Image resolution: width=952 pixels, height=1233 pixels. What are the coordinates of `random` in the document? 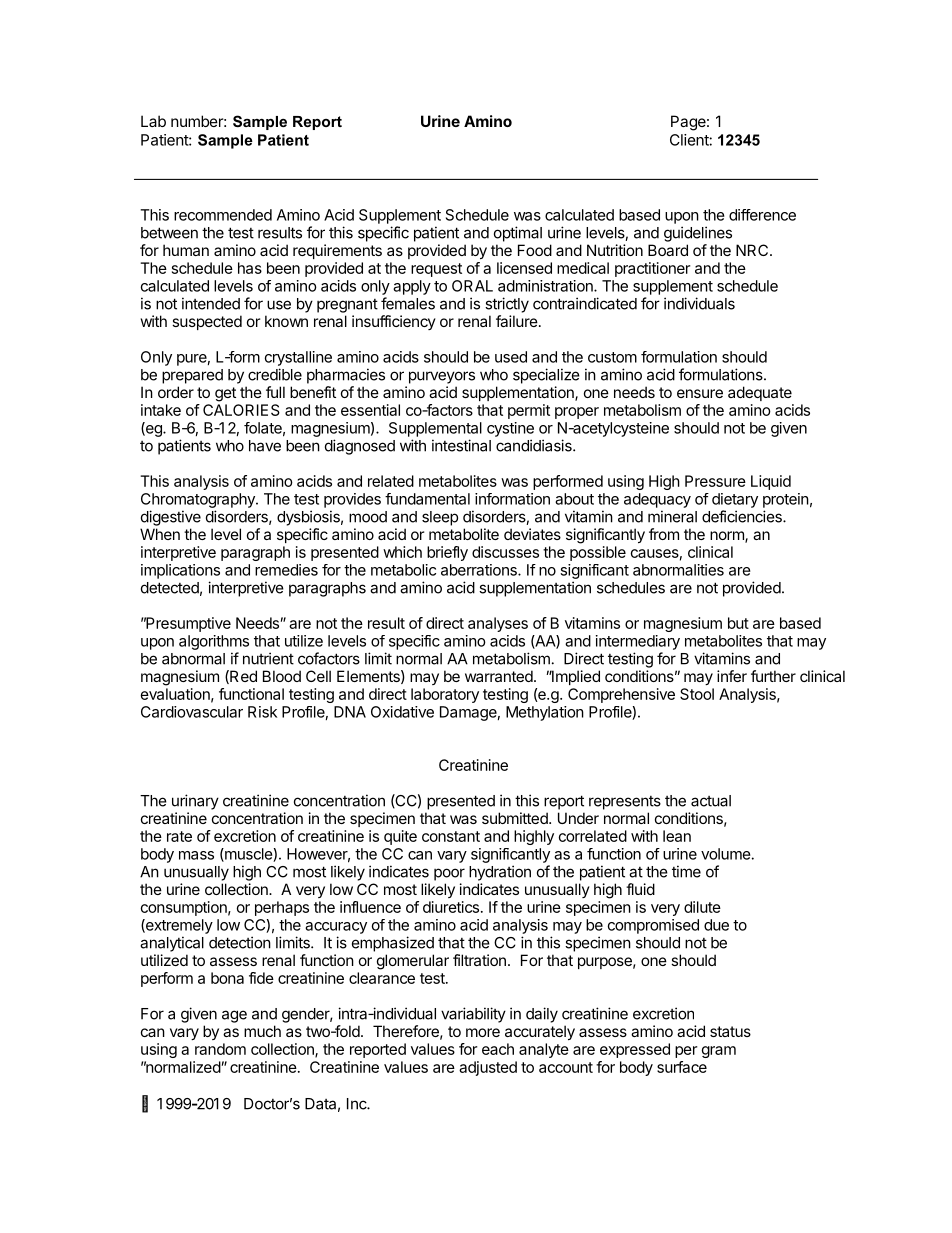 It's located at (220, 1049).
